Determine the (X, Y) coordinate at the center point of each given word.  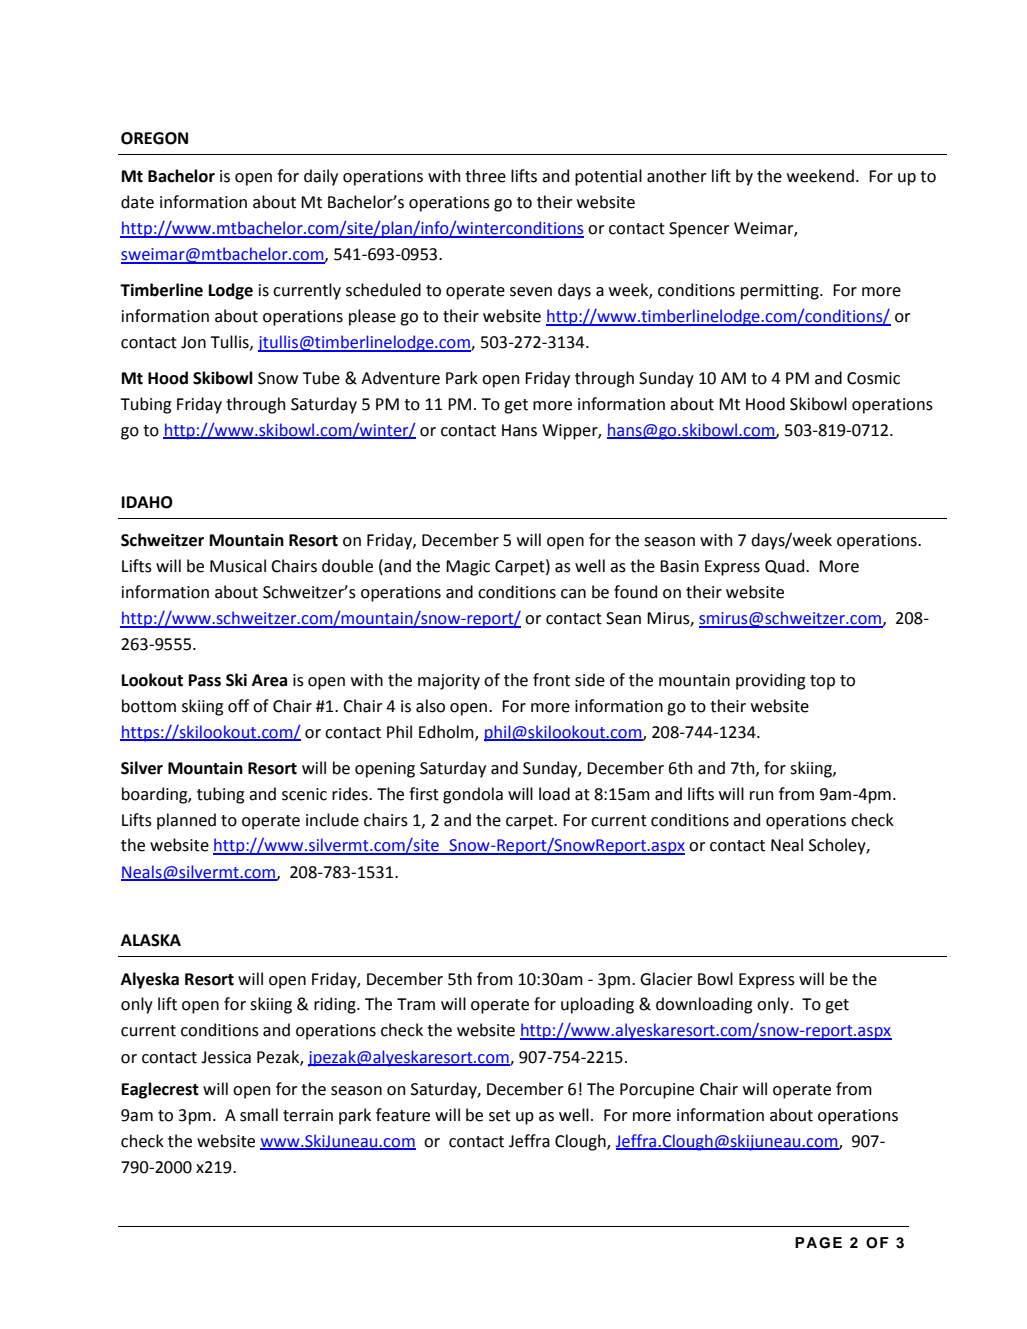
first (424, 794)
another (676, 176)
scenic (304, 794)
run (761, 796)
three (485, 176)
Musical (238, 566)
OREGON (154, 138)
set (500, 1116)
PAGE (818, 1243)
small (259, 1115)
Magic (468, 568)
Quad (786, 566)
